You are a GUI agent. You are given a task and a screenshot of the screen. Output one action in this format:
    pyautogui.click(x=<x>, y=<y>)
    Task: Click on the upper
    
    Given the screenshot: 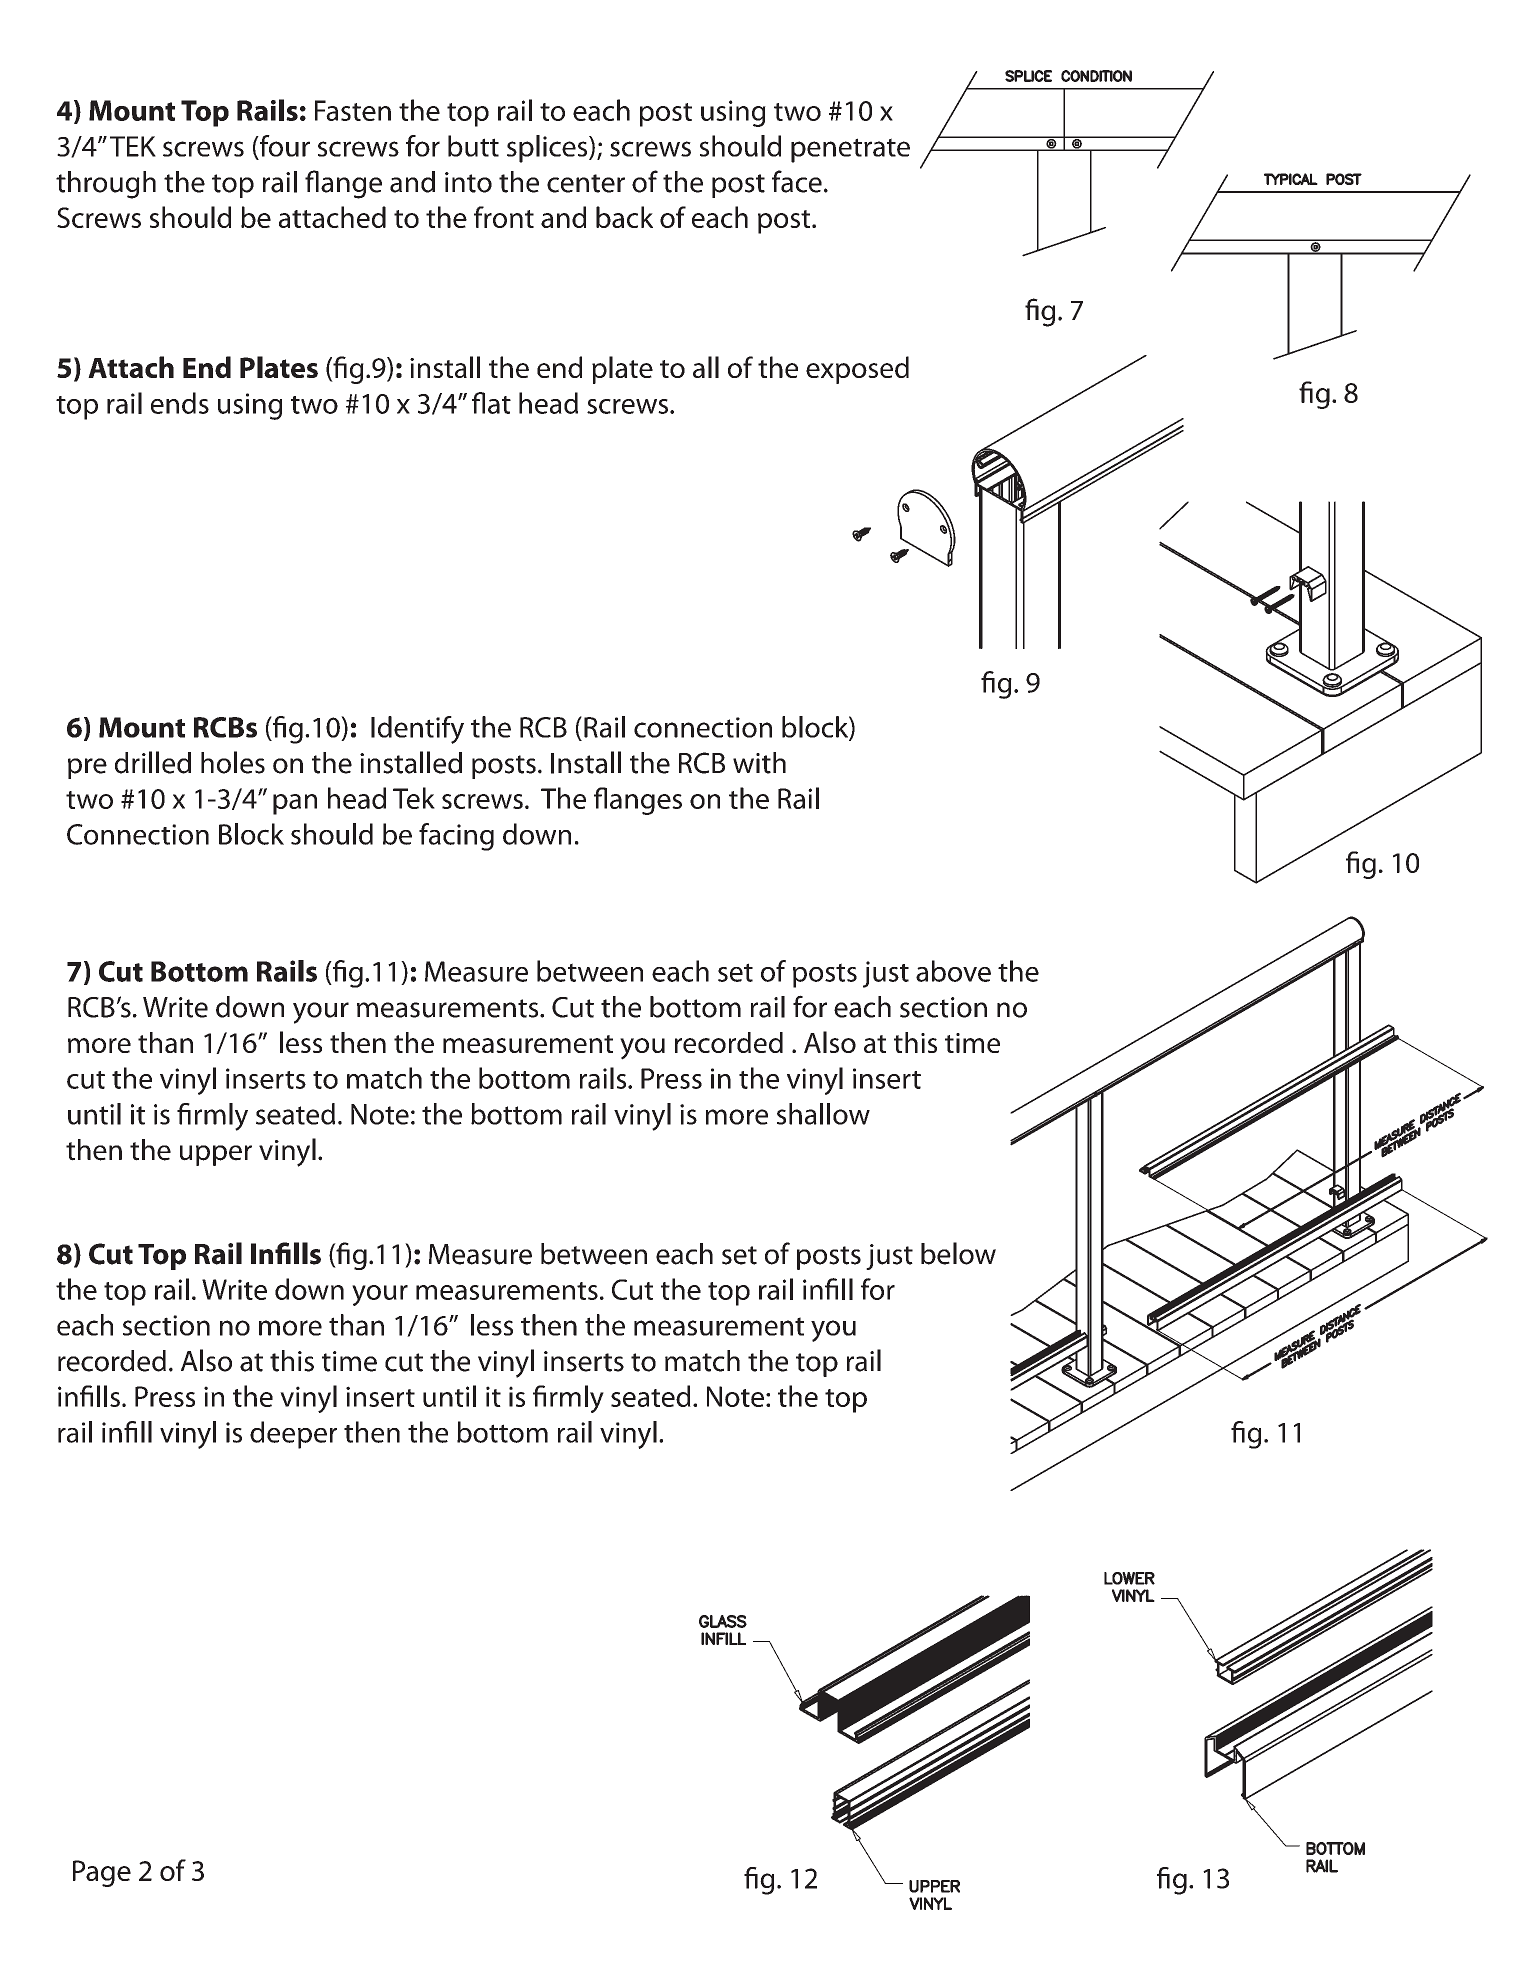 What is the action you would take?
    pyautogui.click(x=216, y=1155)
